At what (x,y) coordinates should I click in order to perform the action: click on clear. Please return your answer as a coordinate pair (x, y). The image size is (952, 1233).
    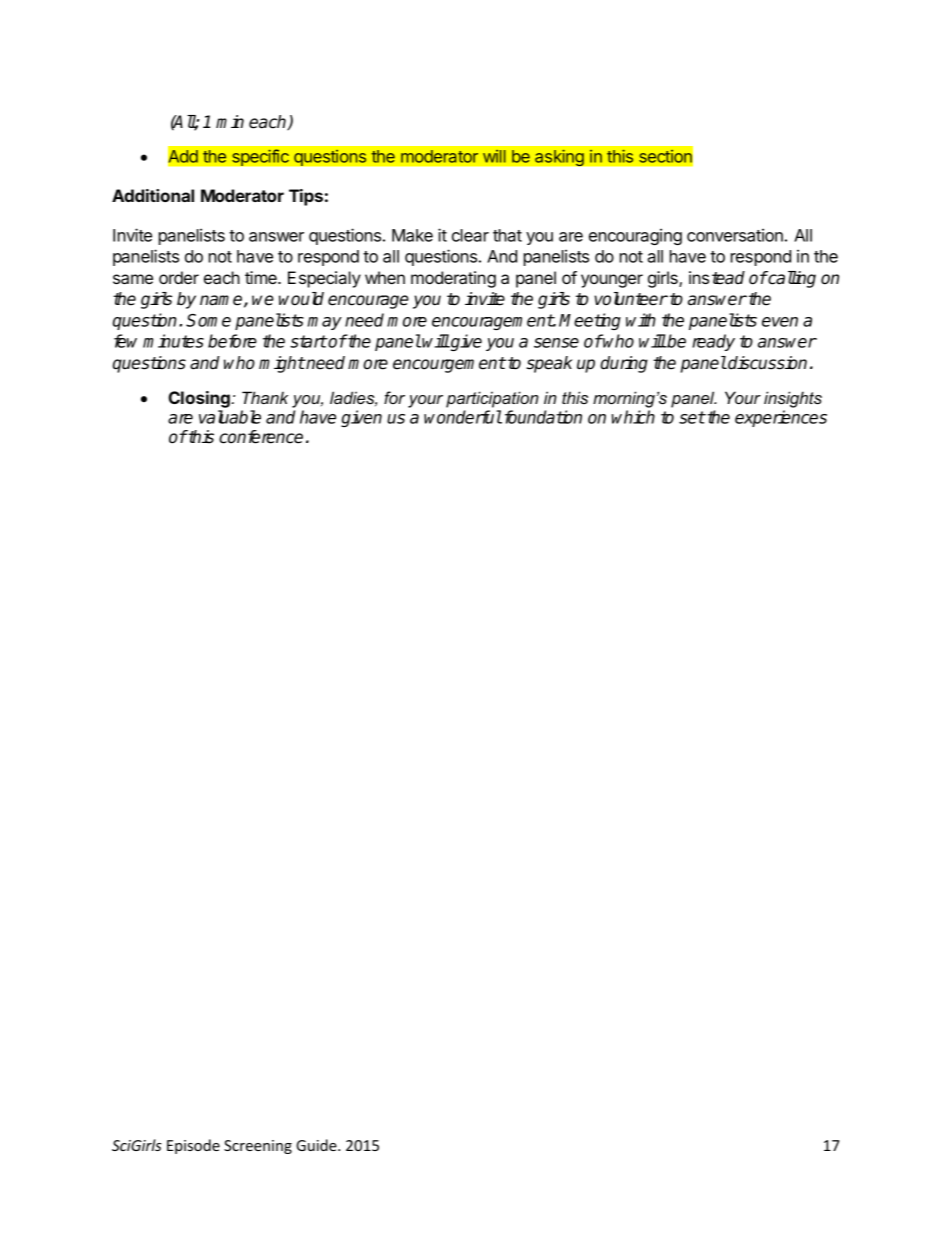
    Looking at the image, I should click on (470, 235).
